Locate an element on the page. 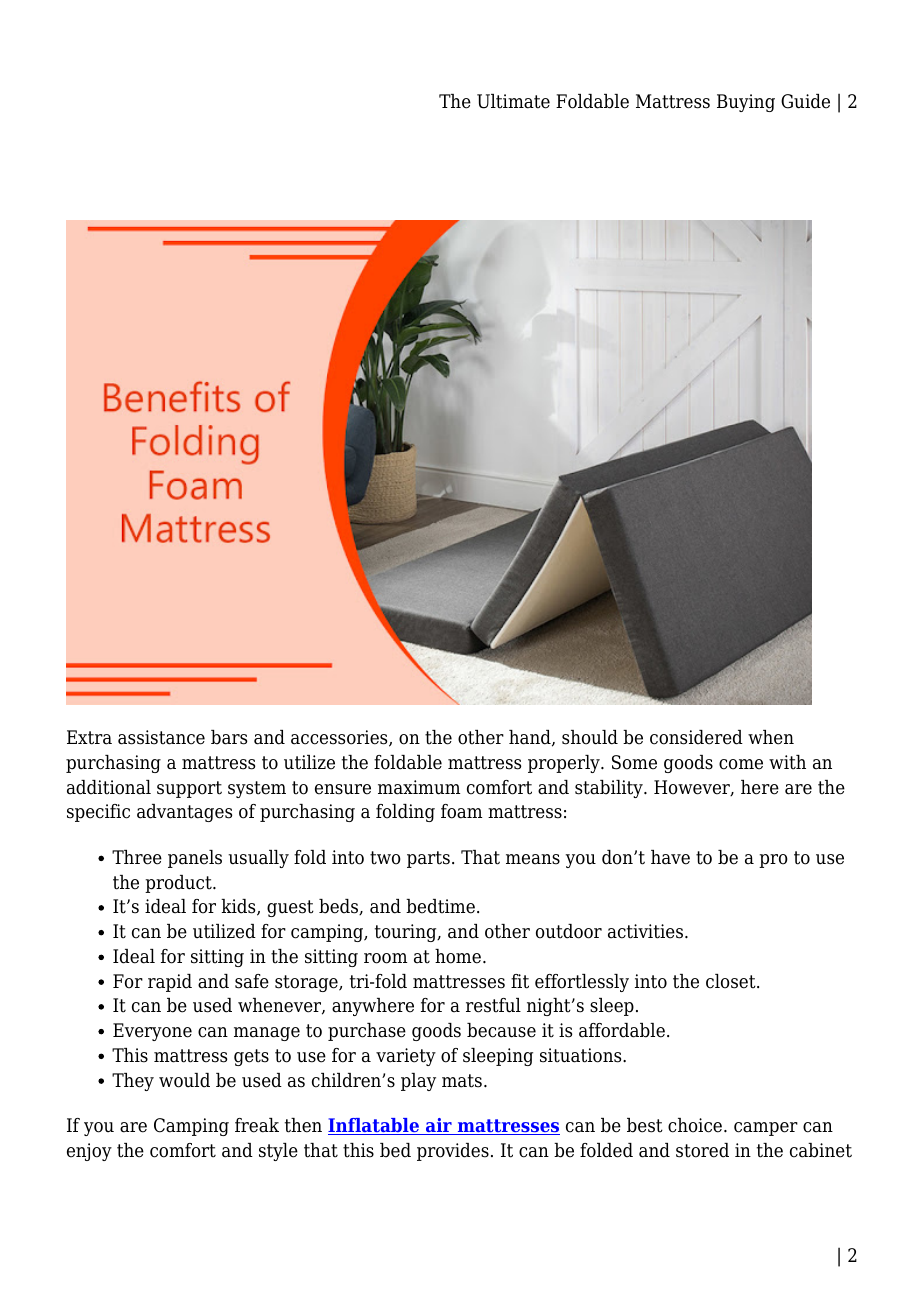 This page has width=924, height=1308. Guide is located at coordinates (805, 101).
